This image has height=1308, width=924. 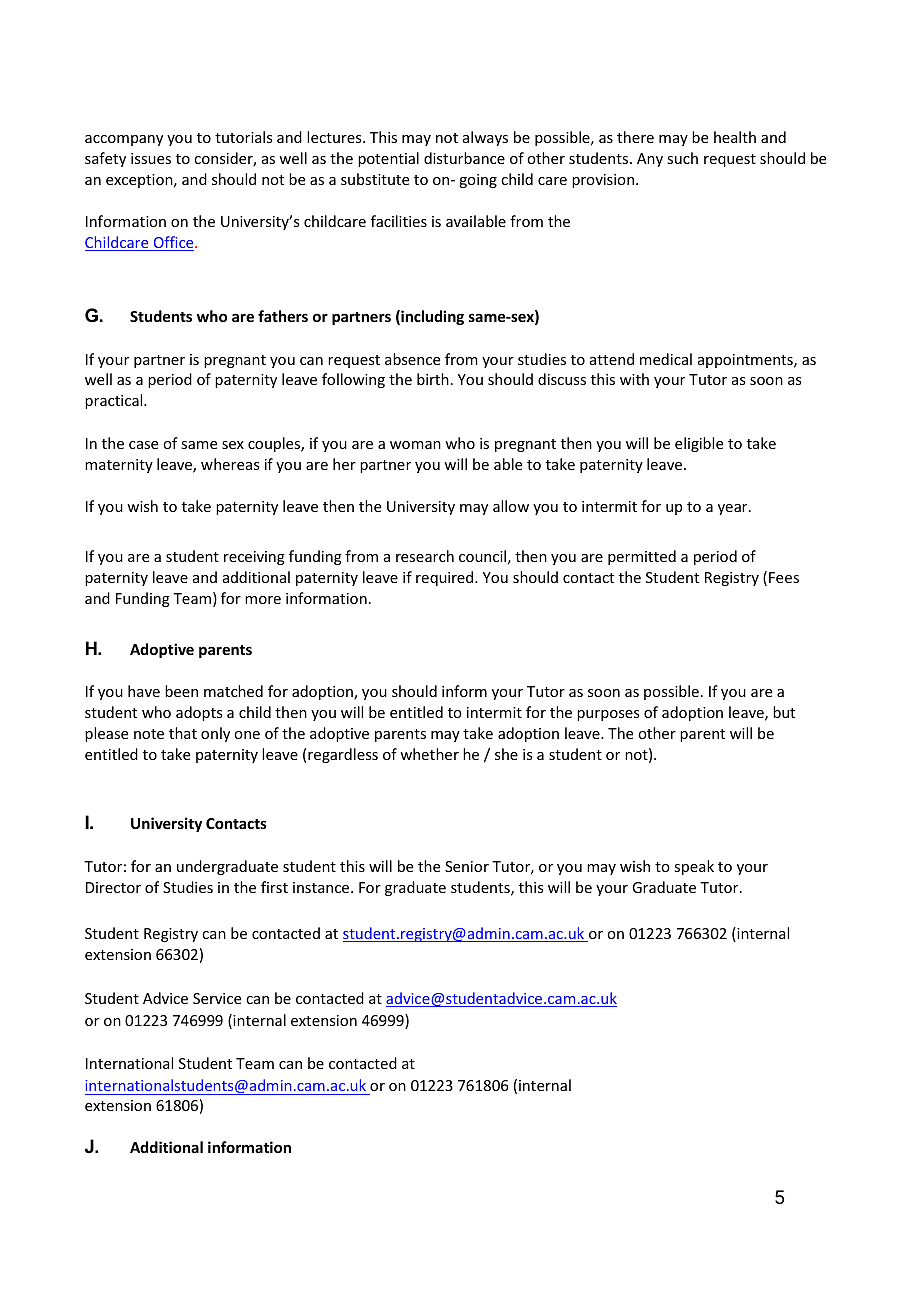 What do you see at coordinates (217, 998) in the image?
I see `Service` at bounding box center [217, 998].
